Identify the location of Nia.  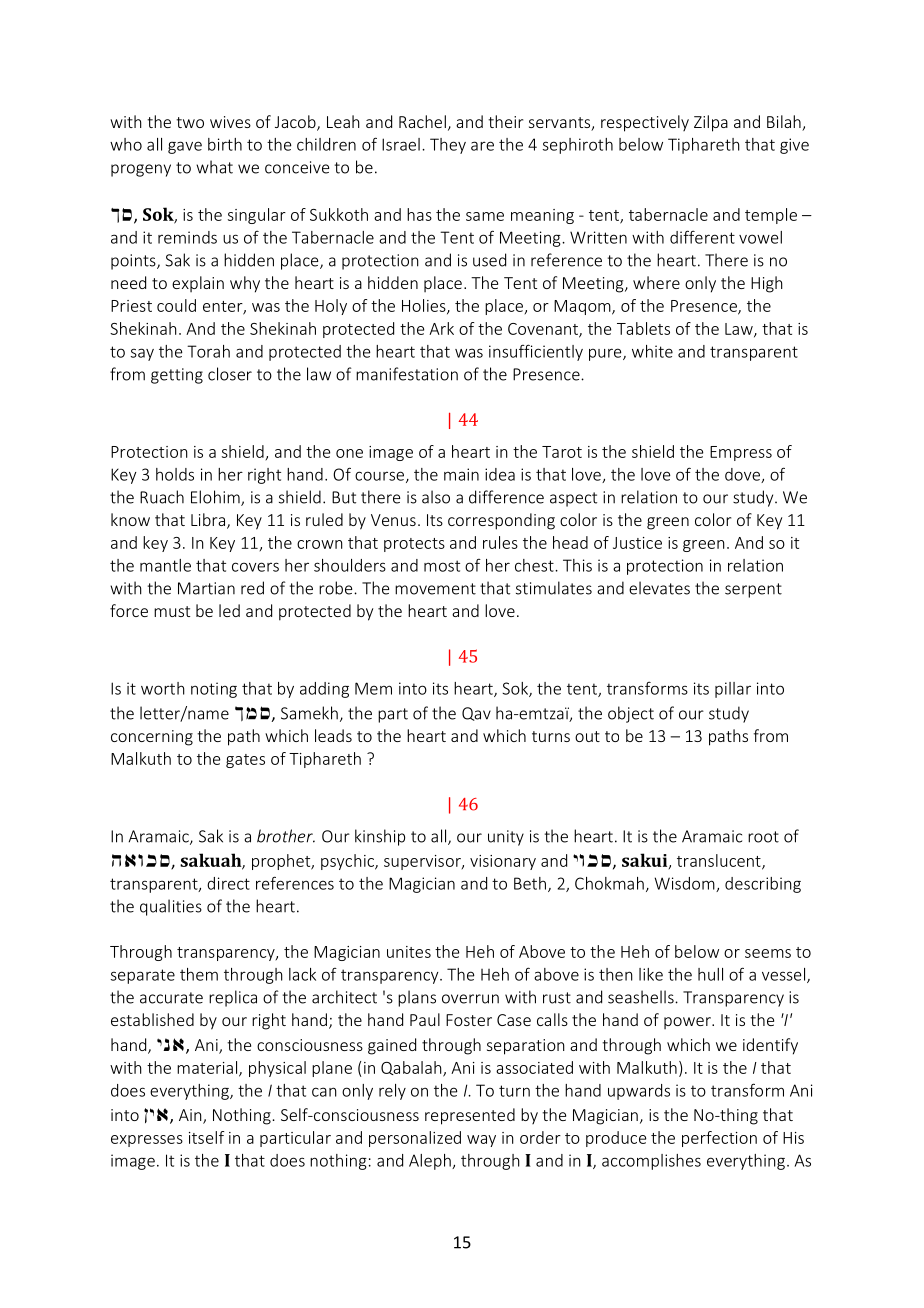
(156, 1115).
